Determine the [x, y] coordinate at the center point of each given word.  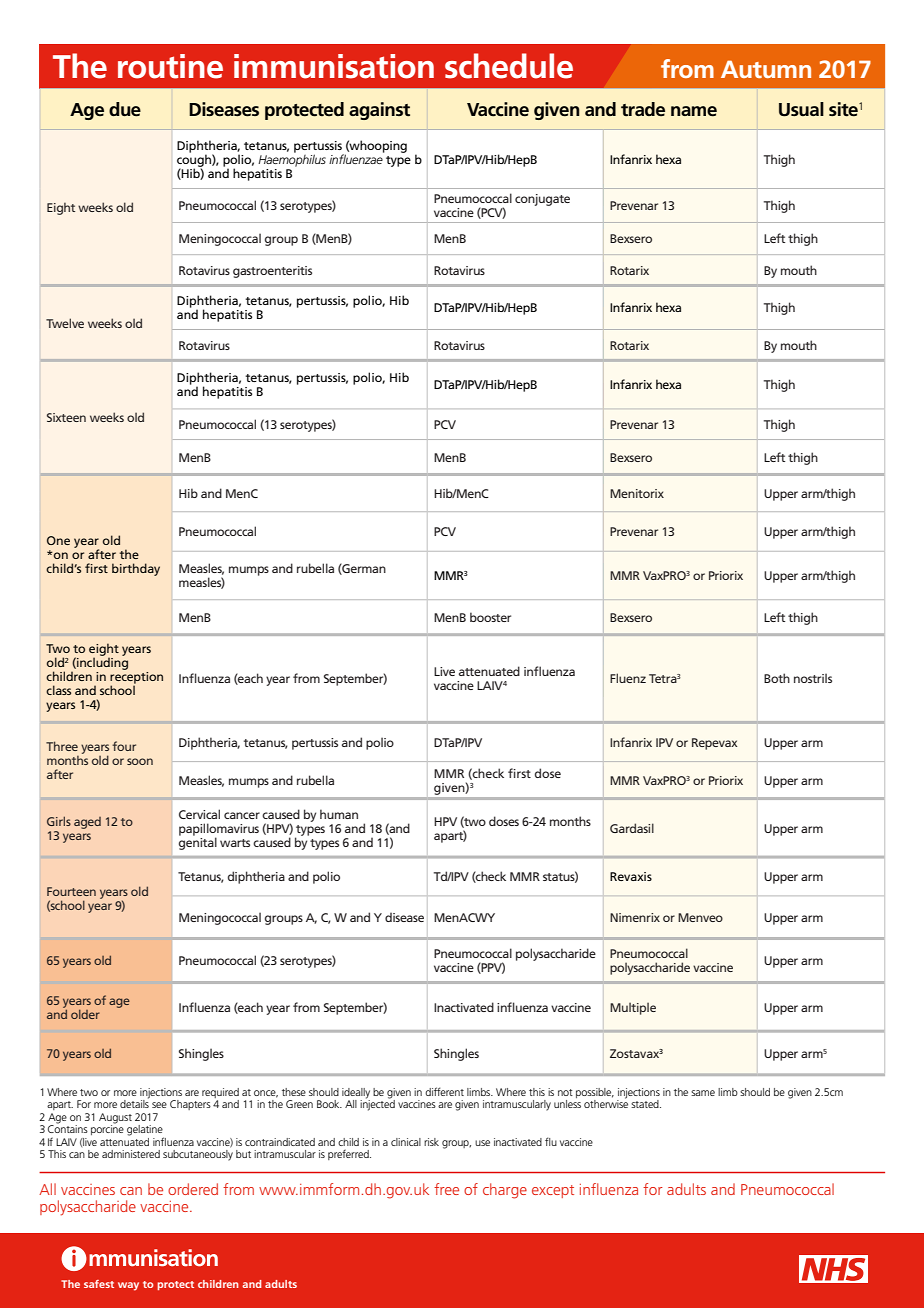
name [694, 111]
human [339, 814]
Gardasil [632, 828]
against [379, 111]
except [553, 1191]
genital [198, 842]
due [125, 109]
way [128, 1286]
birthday [136, 569]
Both [777, 678]
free [446, 1189]
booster [490, 617]
